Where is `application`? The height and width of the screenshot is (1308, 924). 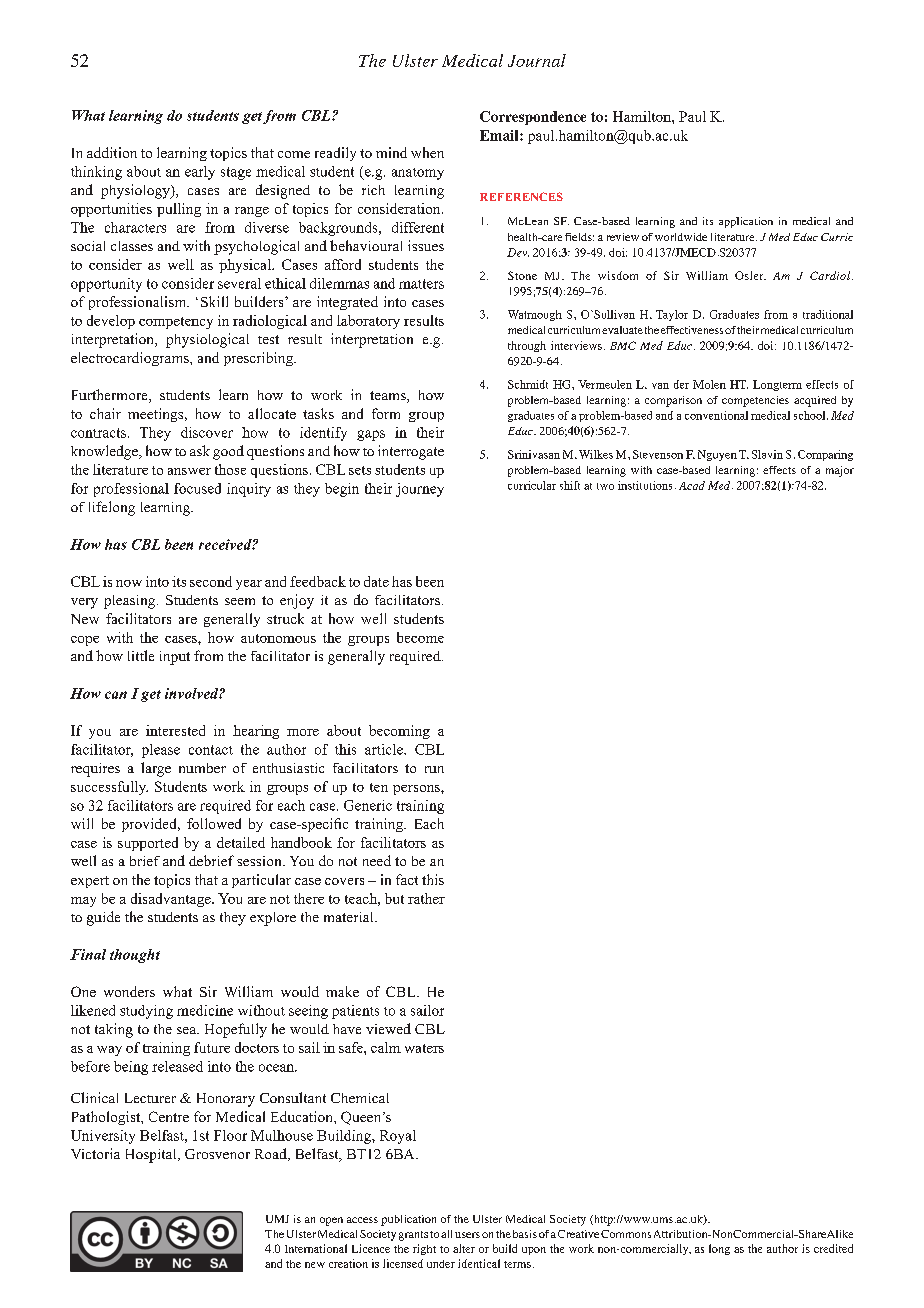 application is located at coordinates (746, 222).
